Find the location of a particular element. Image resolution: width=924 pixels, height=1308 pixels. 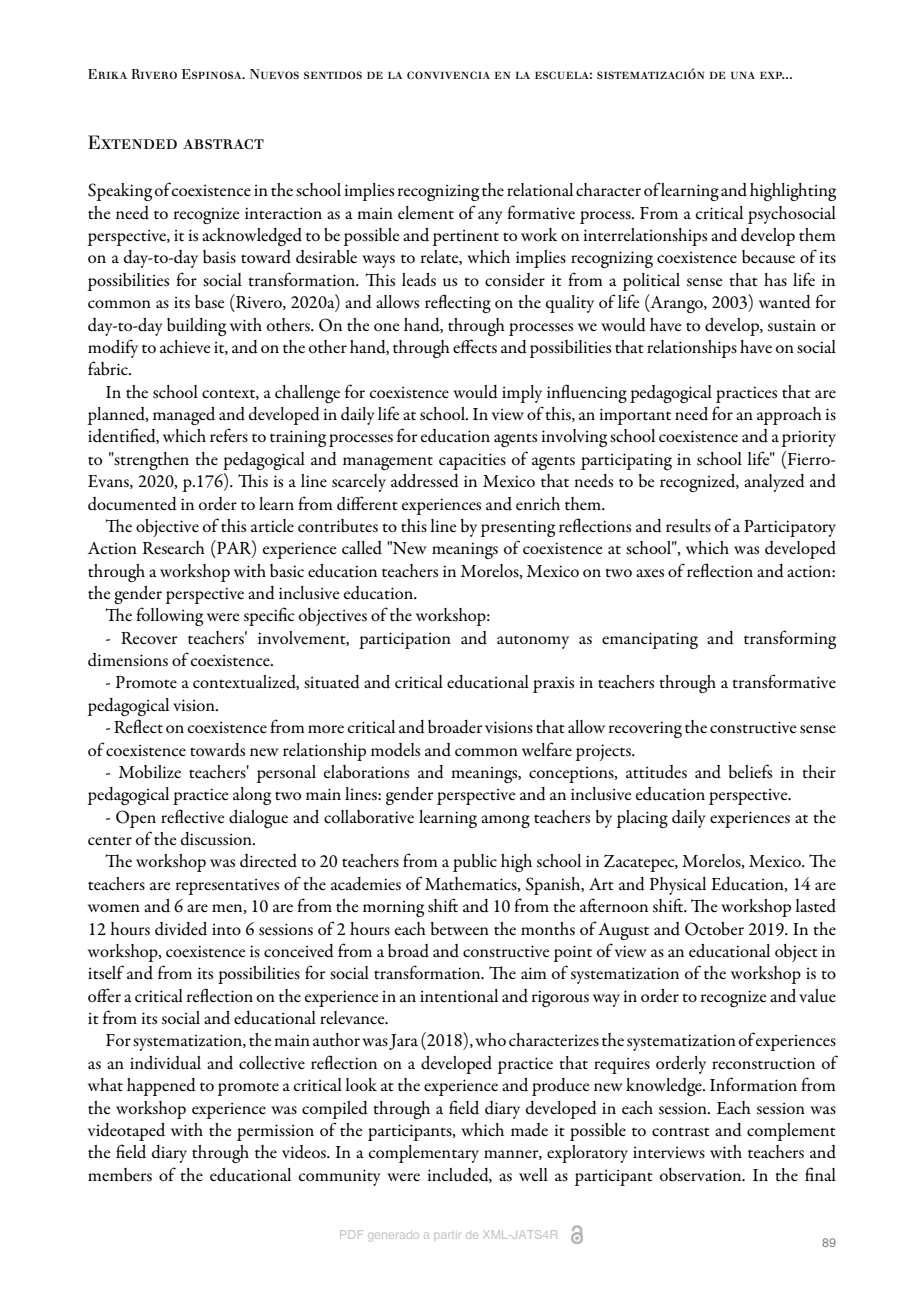

following is located at coordinates (170, 616).
